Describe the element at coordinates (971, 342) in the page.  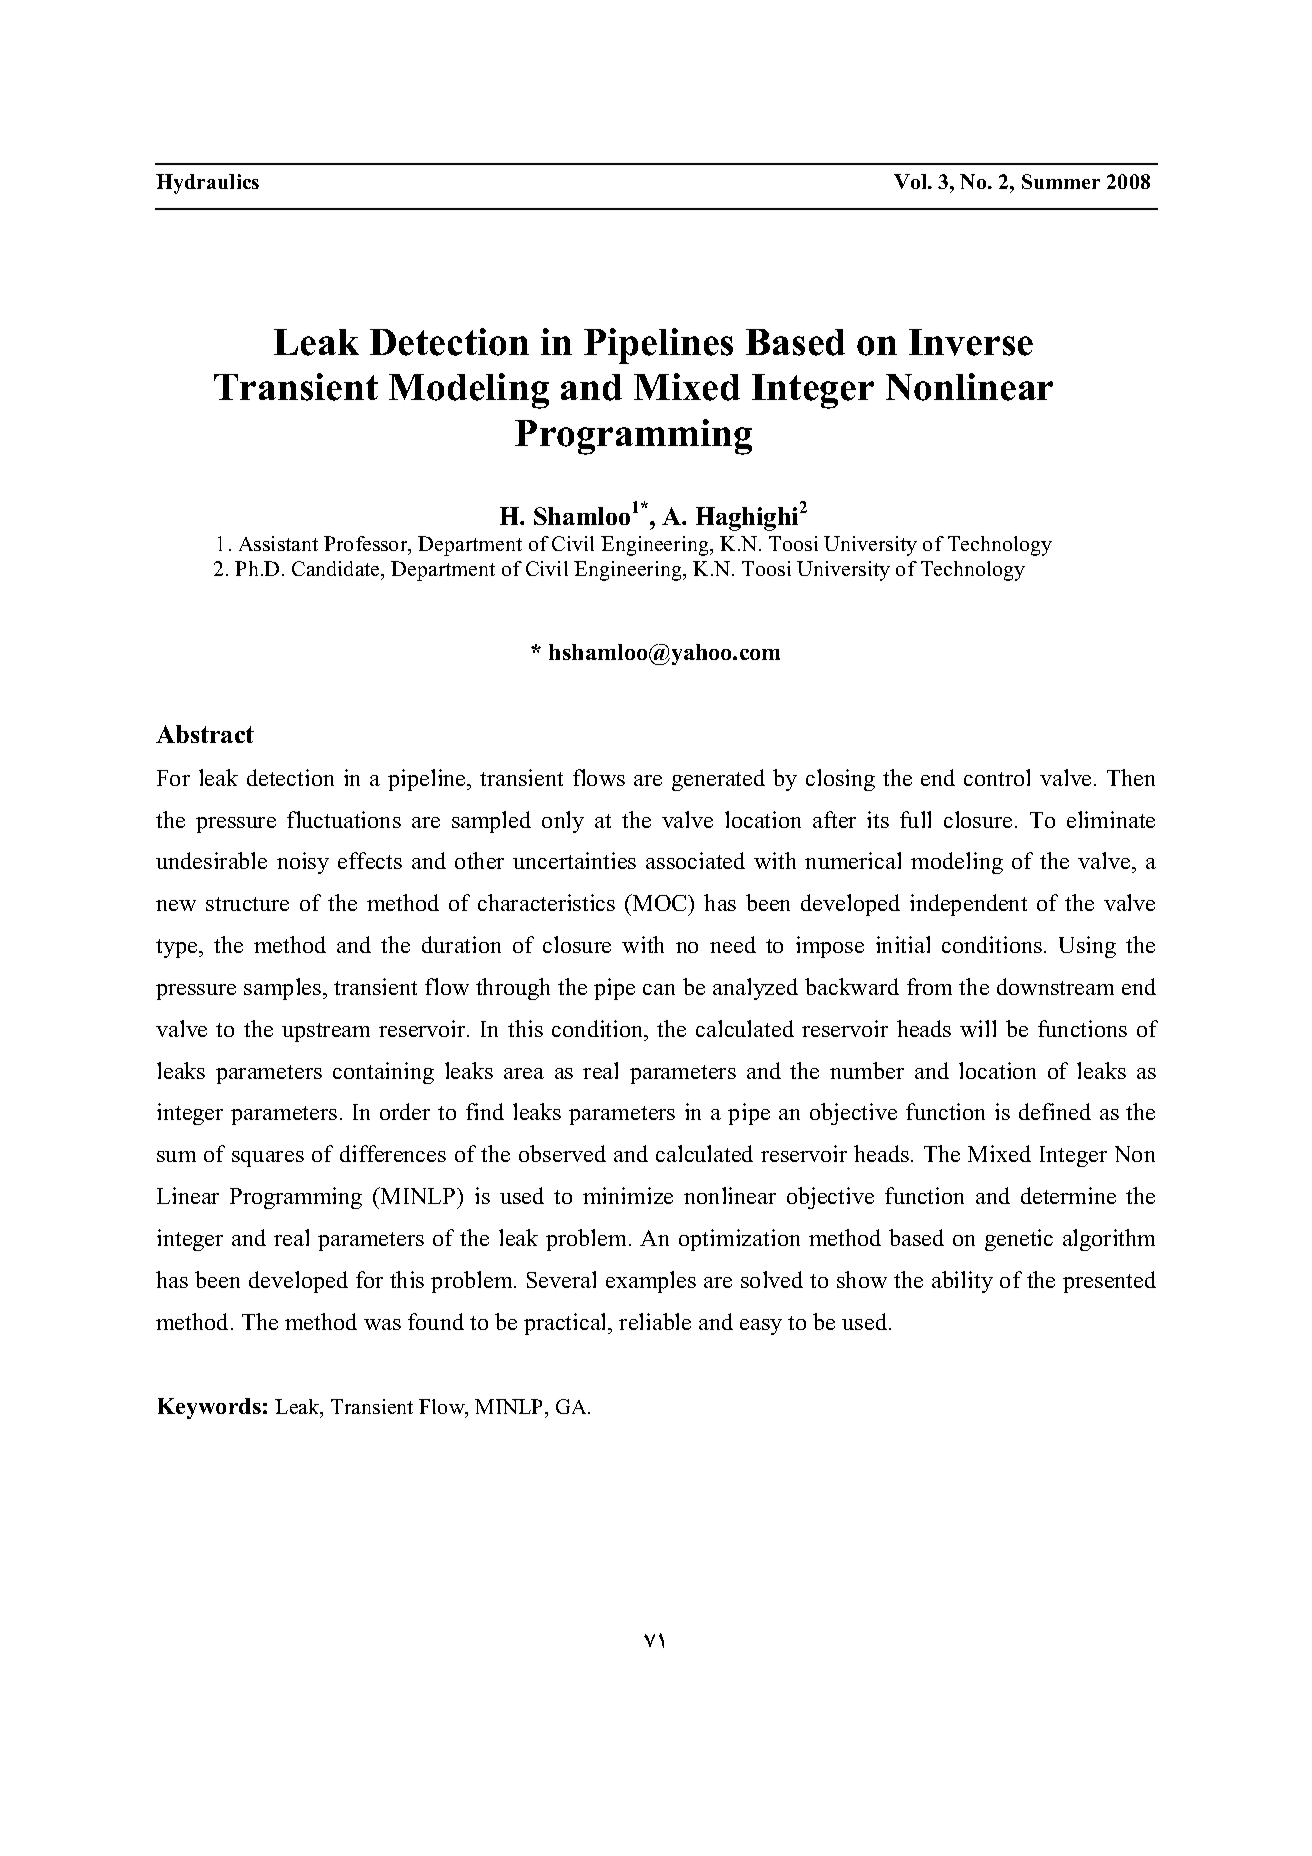
I see `Inverse` at that location.
